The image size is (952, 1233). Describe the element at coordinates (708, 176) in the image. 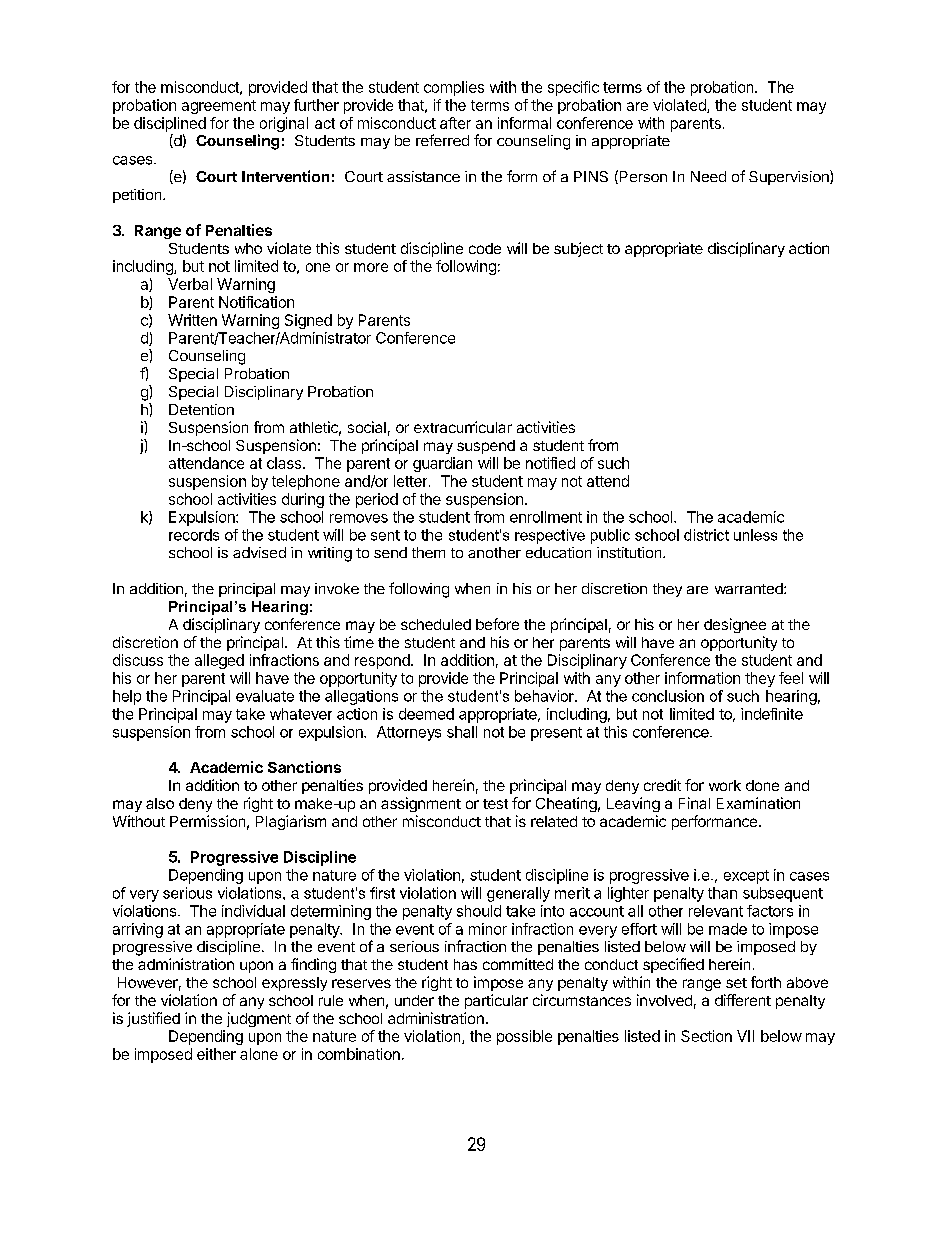

I see `Need` at that location.
